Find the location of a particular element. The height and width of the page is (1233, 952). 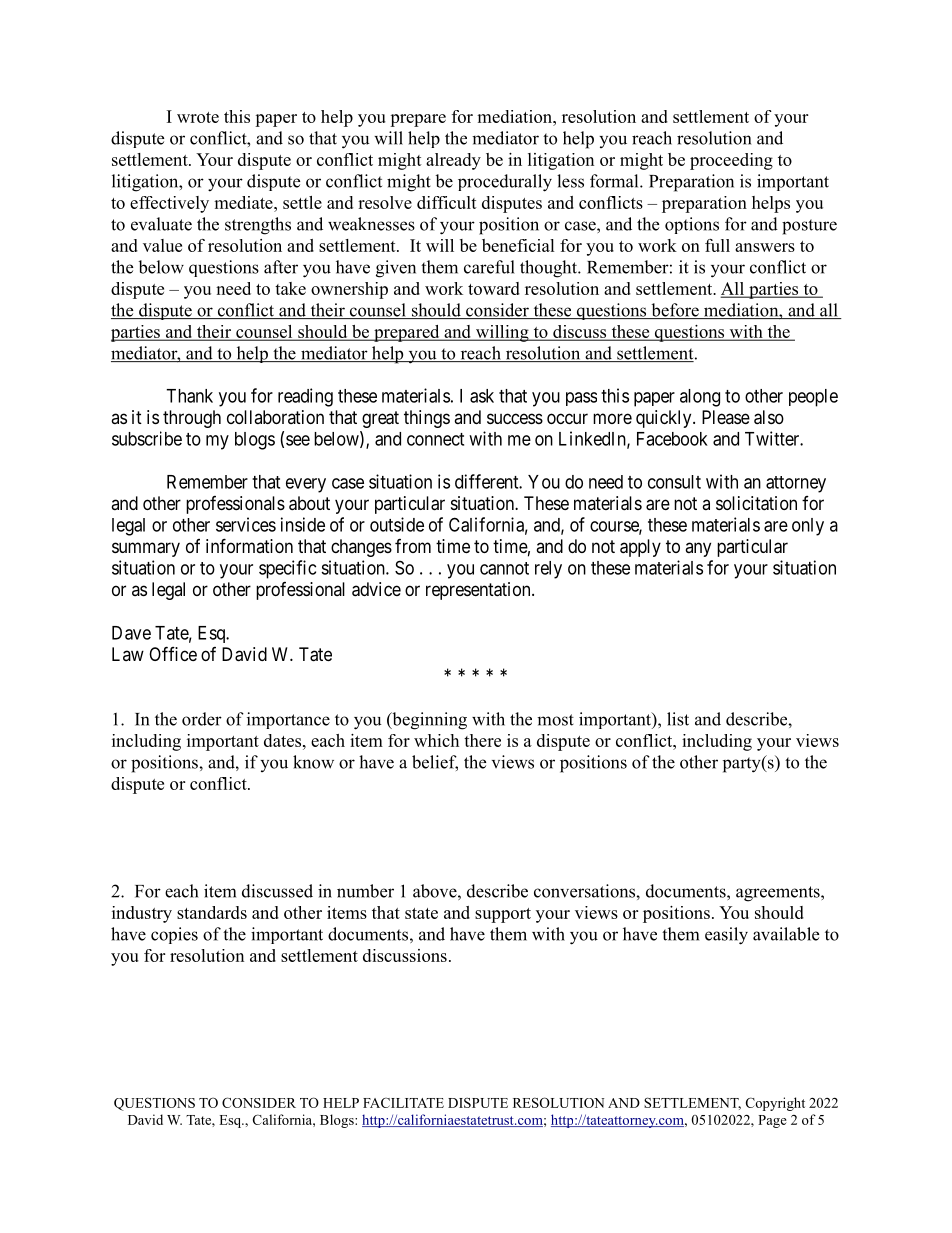

order is located at coordinates (202, 719).
